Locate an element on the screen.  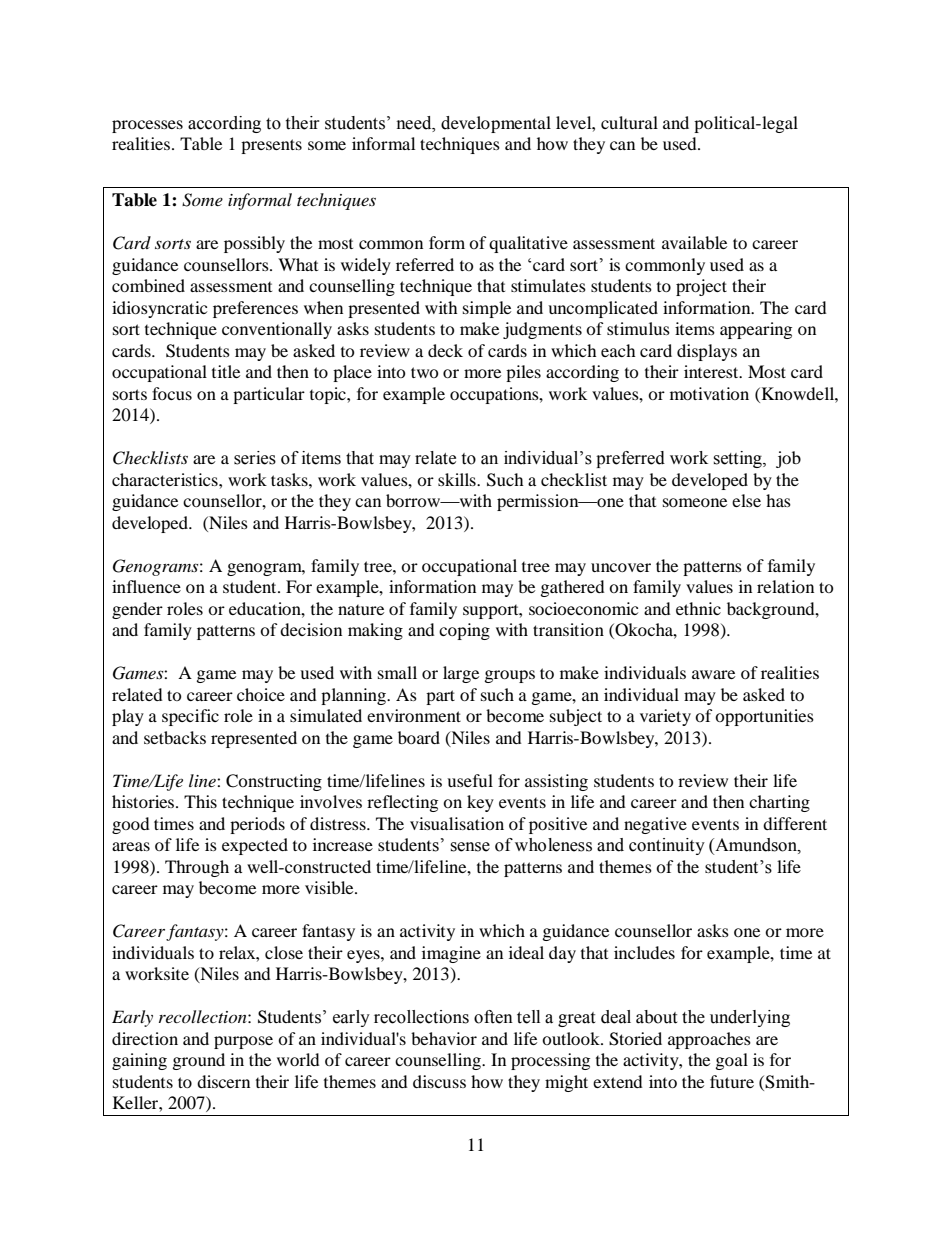
purpose is located at coordinates (243, 1042).
